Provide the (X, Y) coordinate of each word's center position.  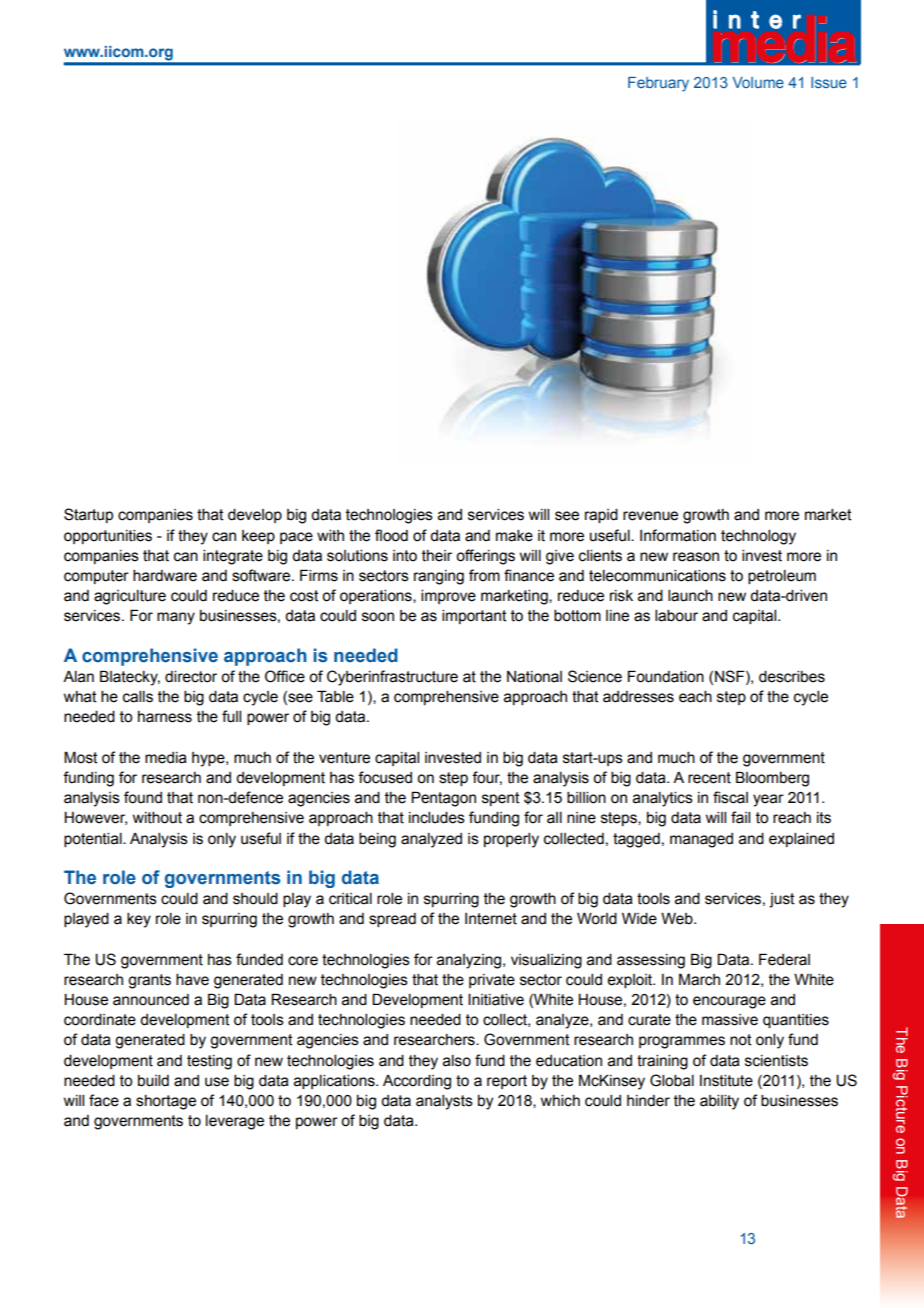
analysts (444, 1102)
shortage (166, 1102)
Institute (726, 1081)
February (658, 84)
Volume (758, 82)
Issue (829, 82)
